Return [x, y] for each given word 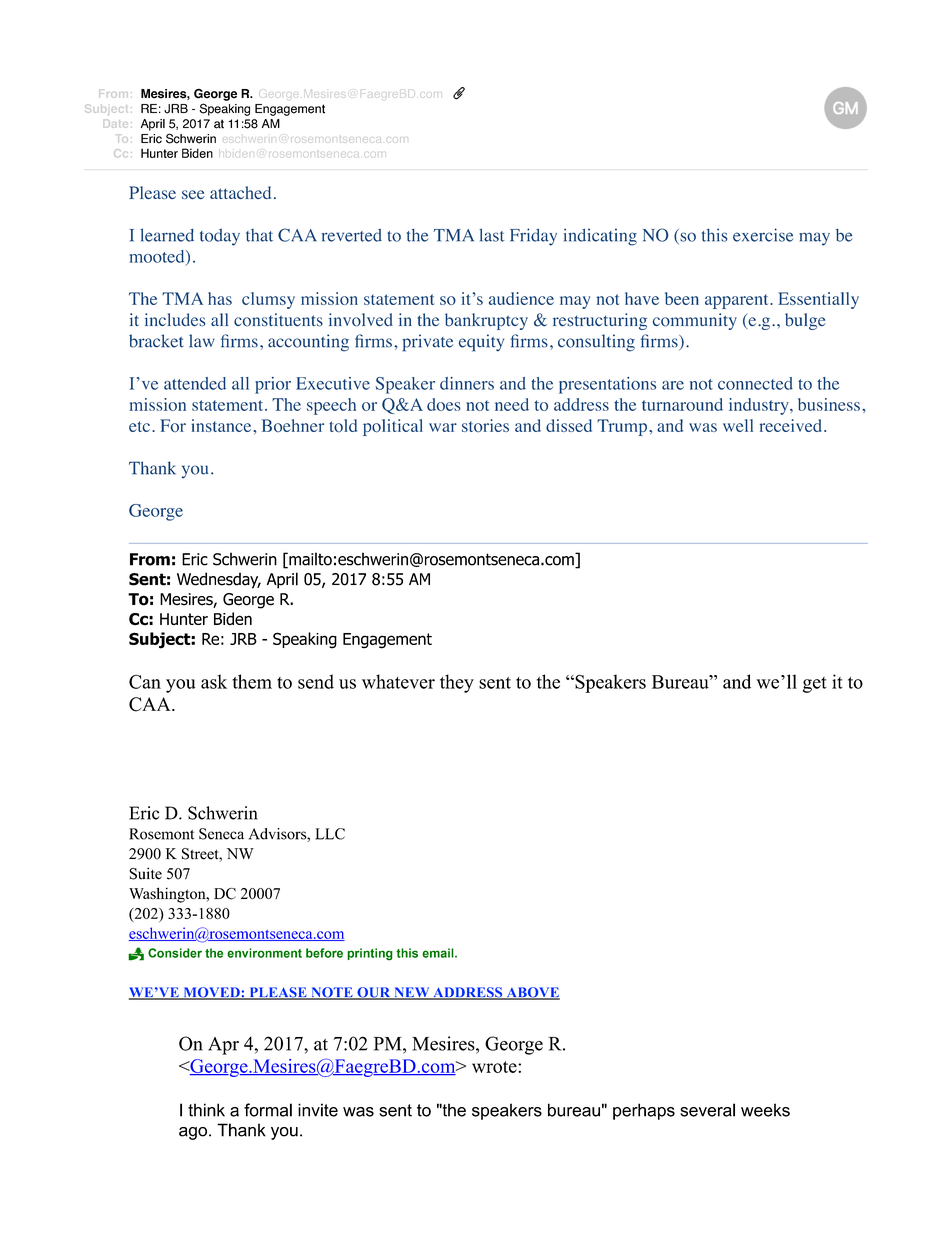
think [206, 1110]
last [492, 235]
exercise [763, 235]
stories [485, 425]
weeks [765, 1110]
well [738, 425]
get [815, 685]
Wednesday [219, 580]
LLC [330, 834]
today [220, 237]
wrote [495, 1067]
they [457, 683]
